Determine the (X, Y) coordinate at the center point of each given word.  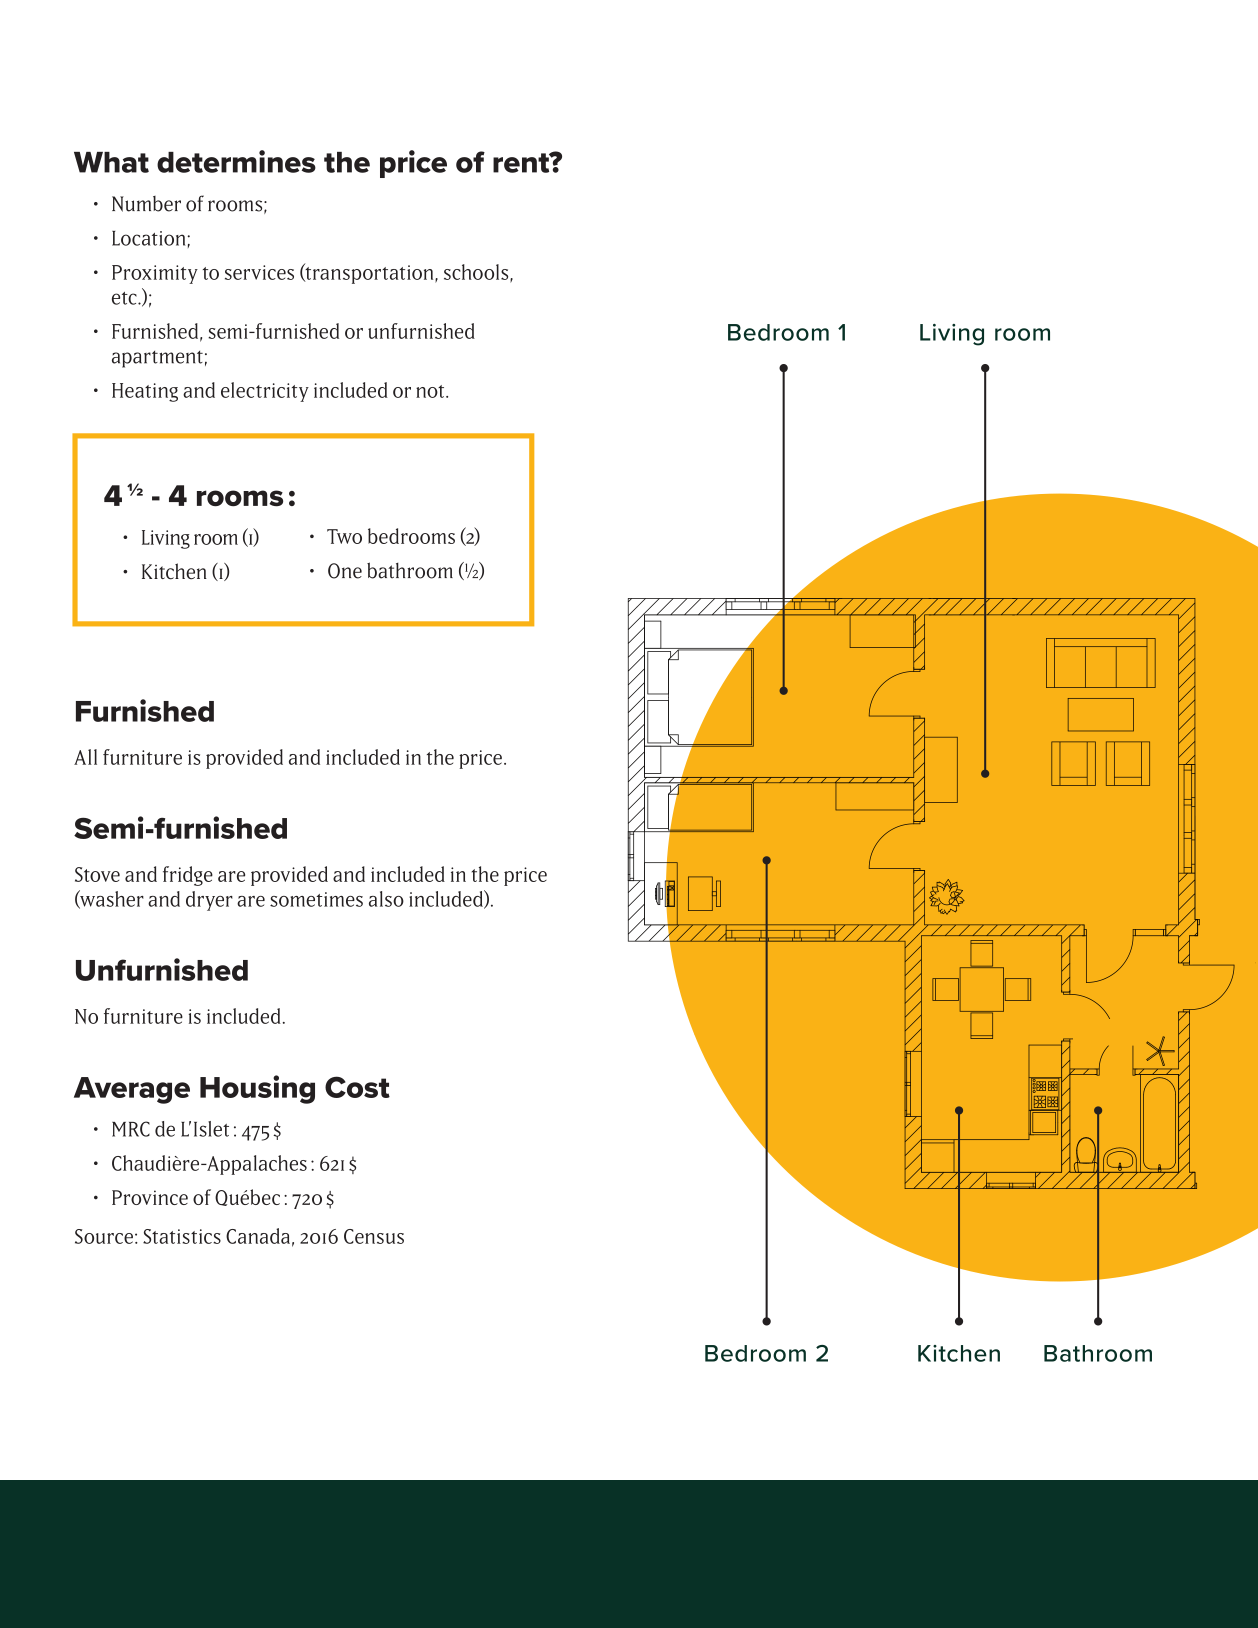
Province (150, 1197)
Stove (97, 874)
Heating (145, 392)
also (386, 899)
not (431, 391)
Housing (257, 1089)
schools (477, 273)
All (85, 757)
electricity (265, 392)
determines (236, 161)
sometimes (316, 899)
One (345, 571)
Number (146, 204)
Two (344, 536)
